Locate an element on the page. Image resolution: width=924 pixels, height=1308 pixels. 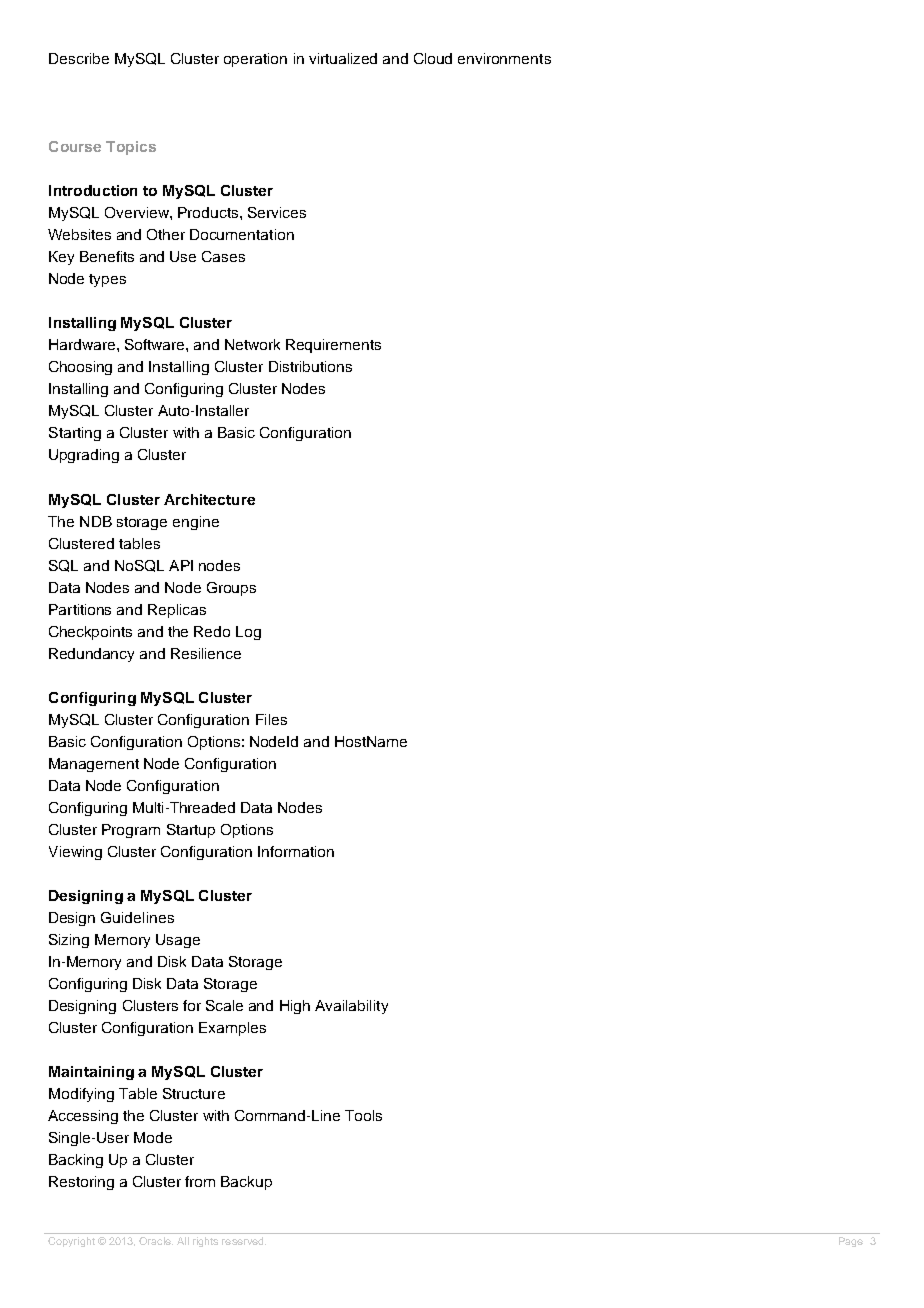
Oracle is located at coordinates (156, 1241).
